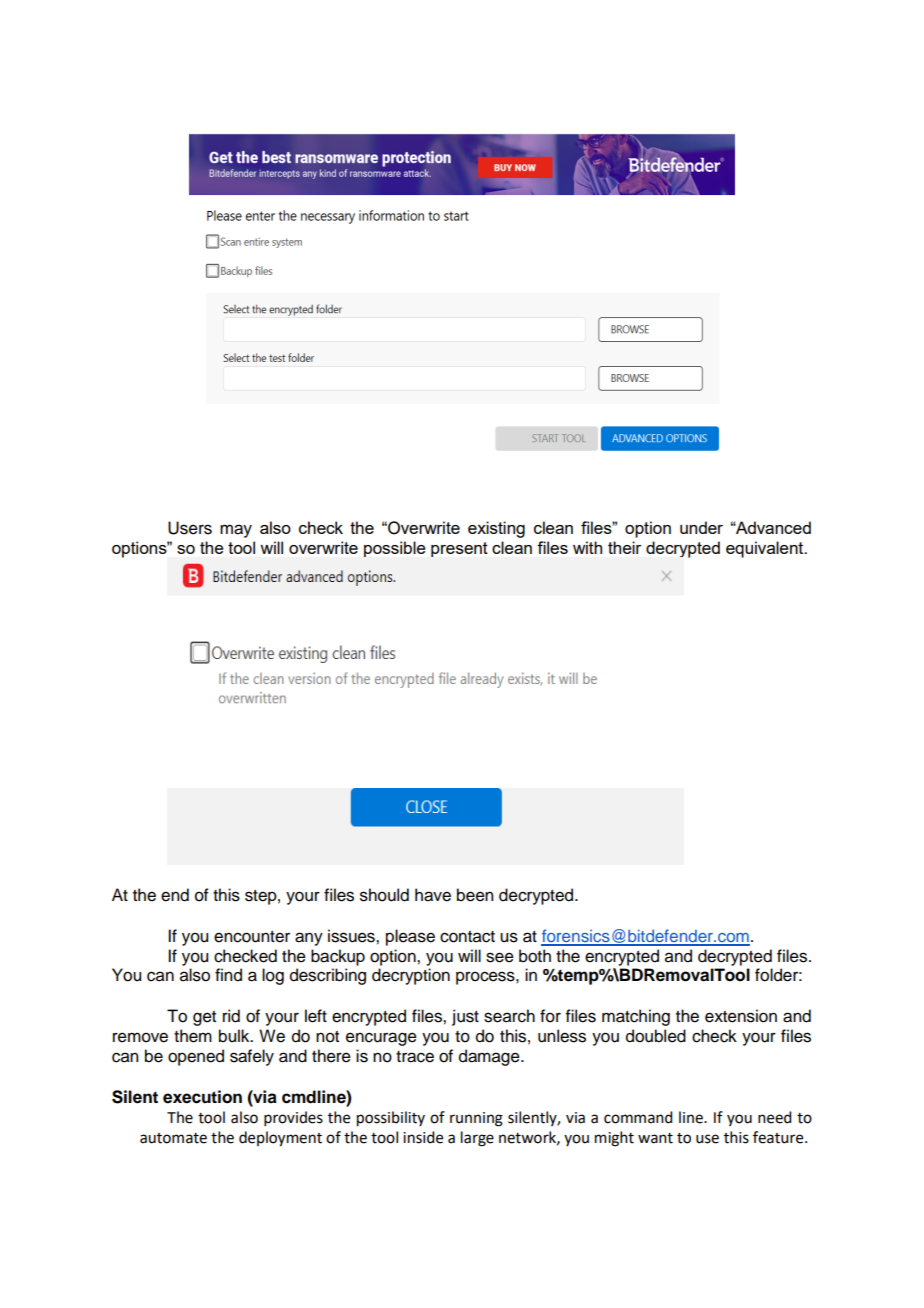 Image resolution: width=924 pixels, height=1308 pixels. I want to click on have, so click(433, 895).
